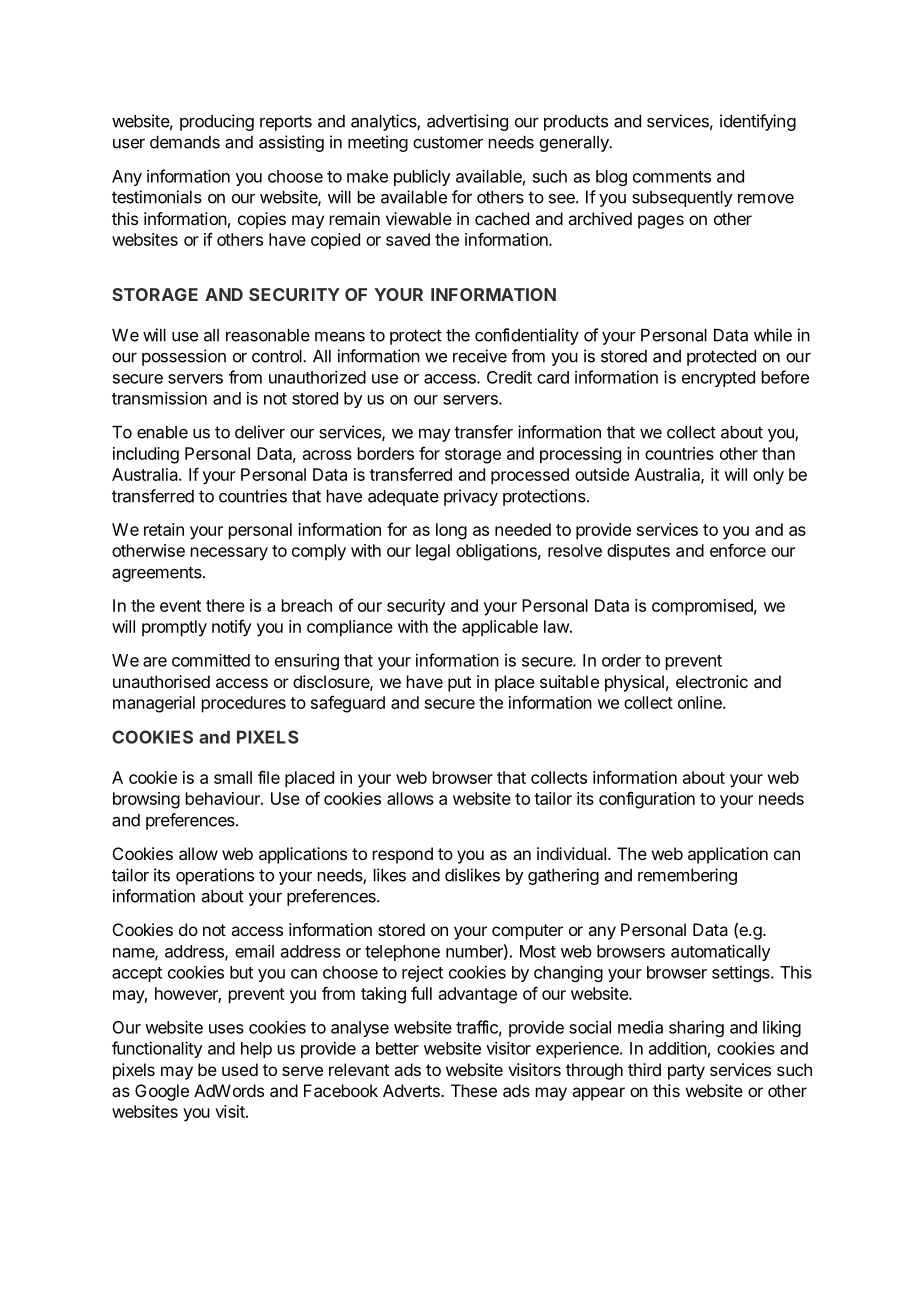 This document has height=1308, width=924. What do you see at coordinates (471, 497) in the document?
I see `privacy` at bounding box center [471, 497].
